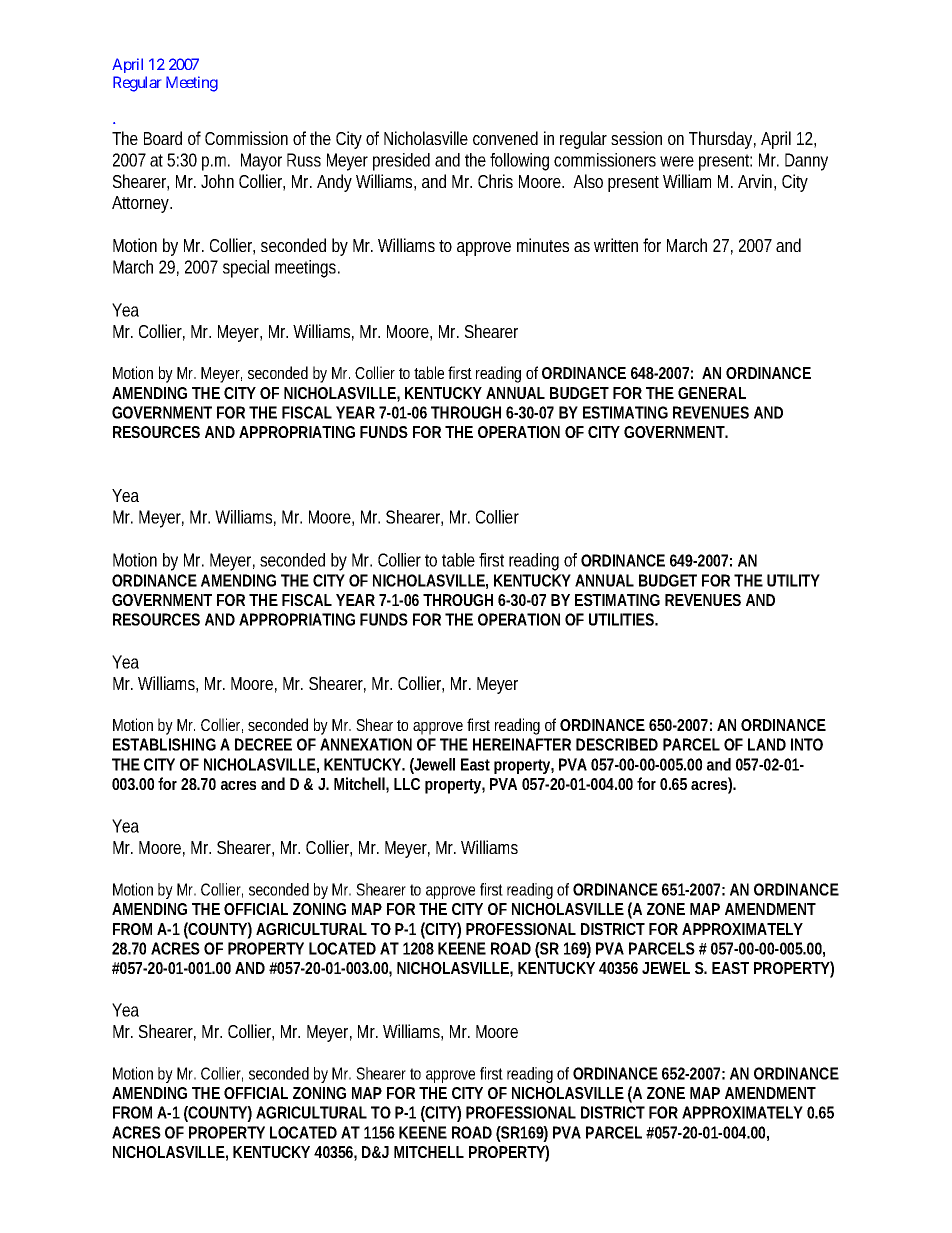 The image size is (952, 1233). Describe the element at coordinates (164, 744) in the screenshot. I see `ESTABLISHING` at that location.
